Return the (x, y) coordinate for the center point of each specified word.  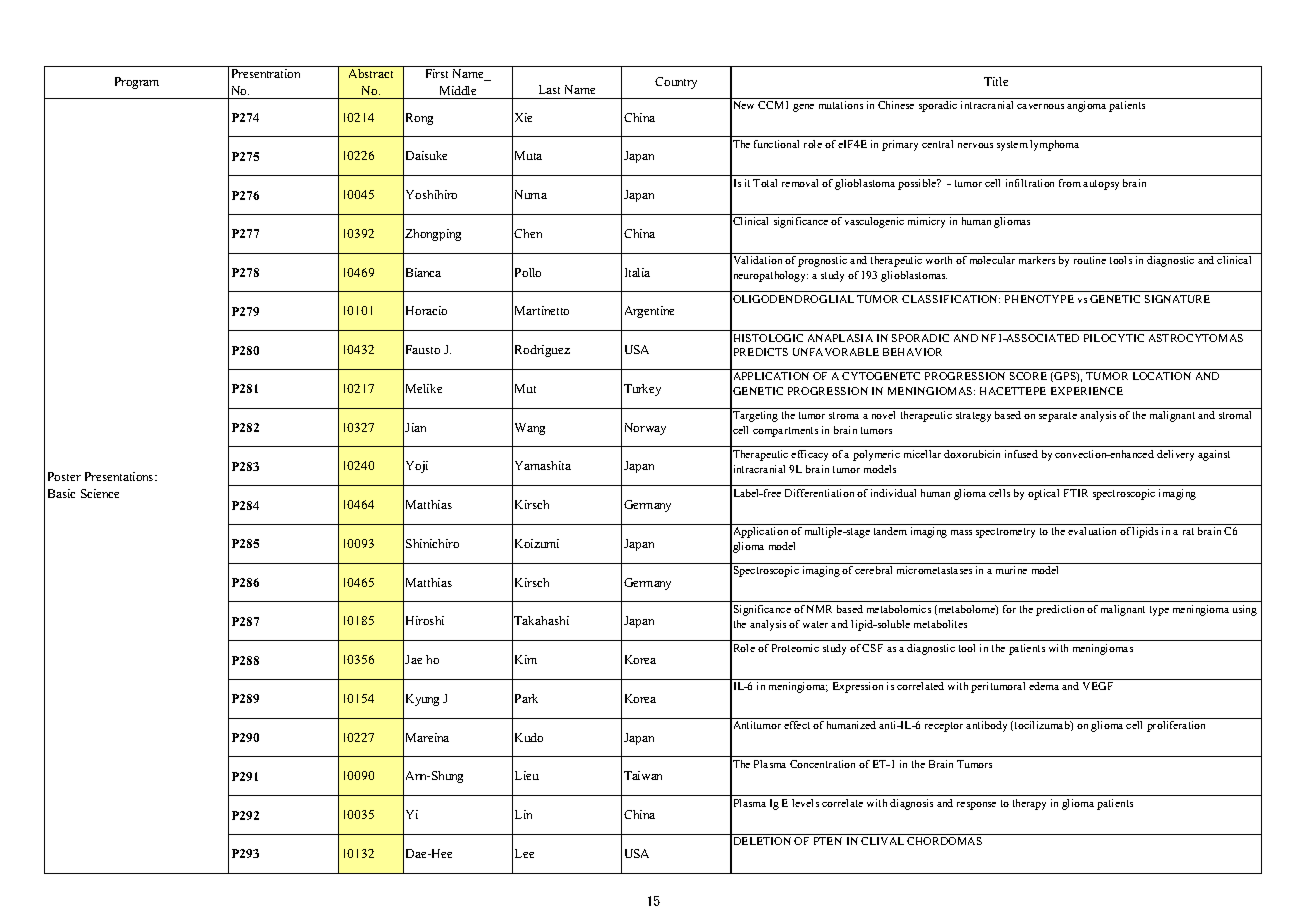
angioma (1086, 106)
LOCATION (1162, 376)
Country (676, 83)
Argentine (649, 312)
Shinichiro (432, 543)
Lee (524, 853)
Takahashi (541, 620)
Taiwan (643, 775)
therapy (1029, 804)
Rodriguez (542, 351)
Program (137, 83)
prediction (1060, 610)
